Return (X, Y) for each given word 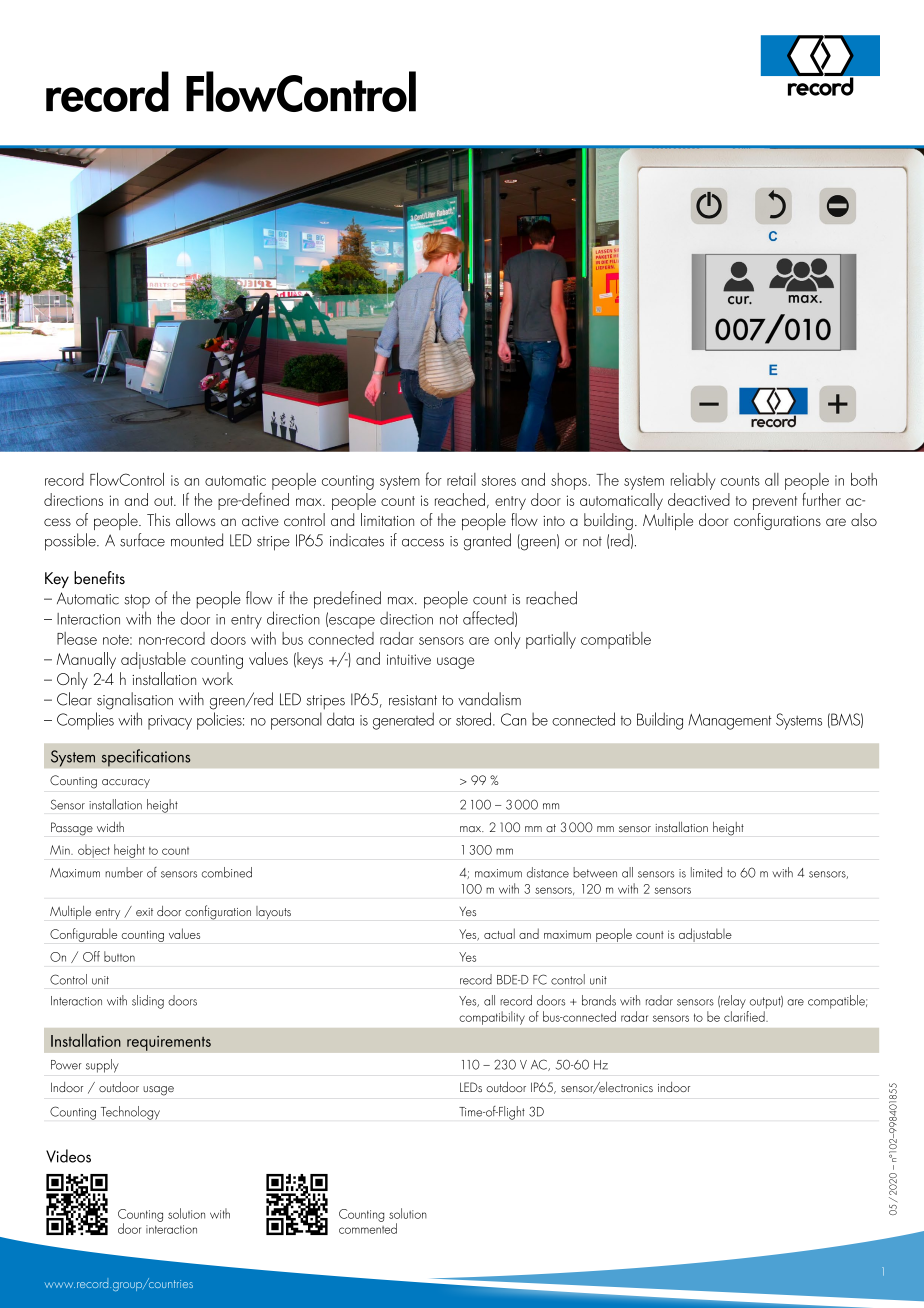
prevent (775, 503)
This (158, 519)
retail (461, 479)
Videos (68, 1156)
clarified (745, 1015)
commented (368, 1227)
